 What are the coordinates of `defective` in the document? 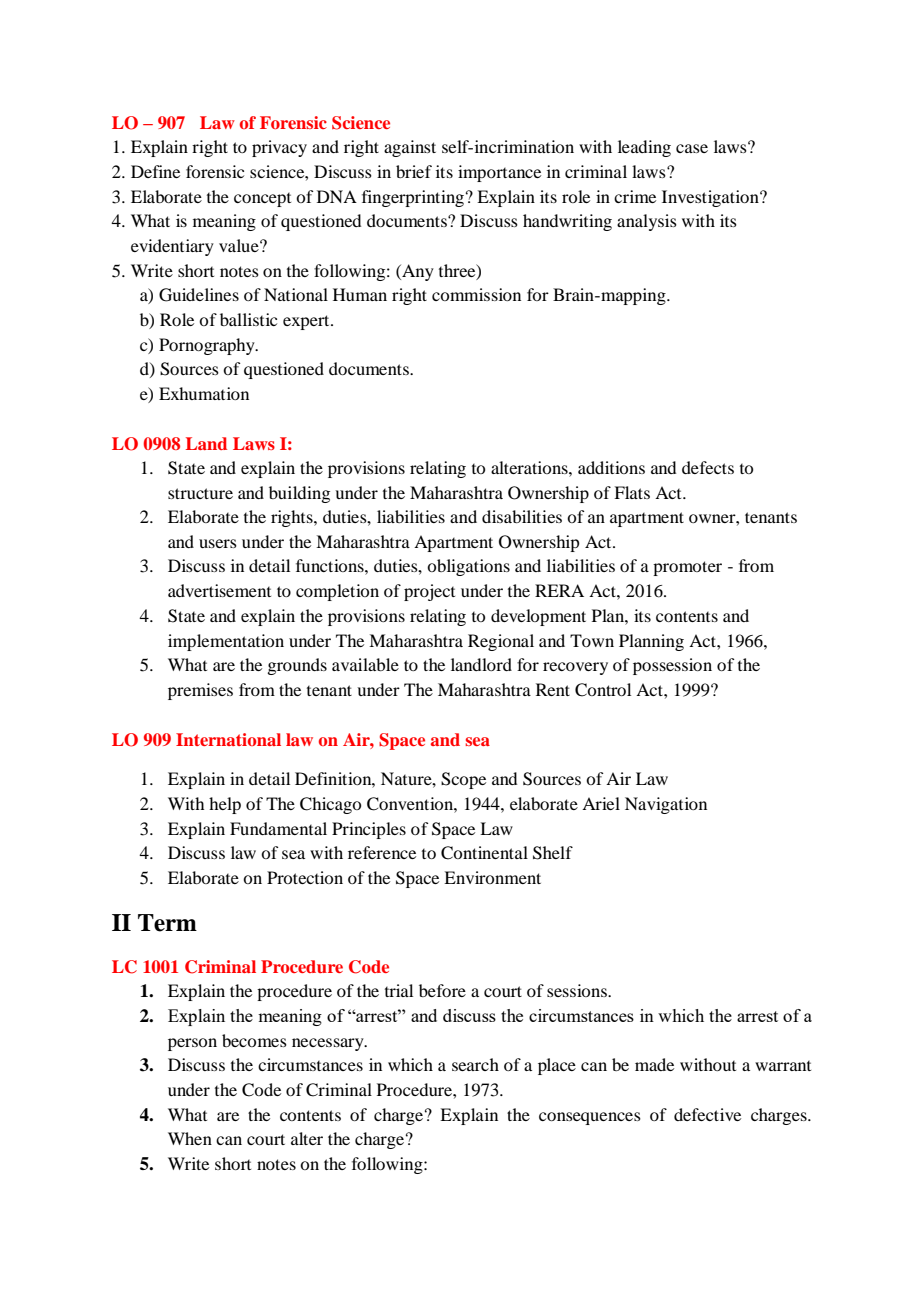 It's located at (707, 1114).
